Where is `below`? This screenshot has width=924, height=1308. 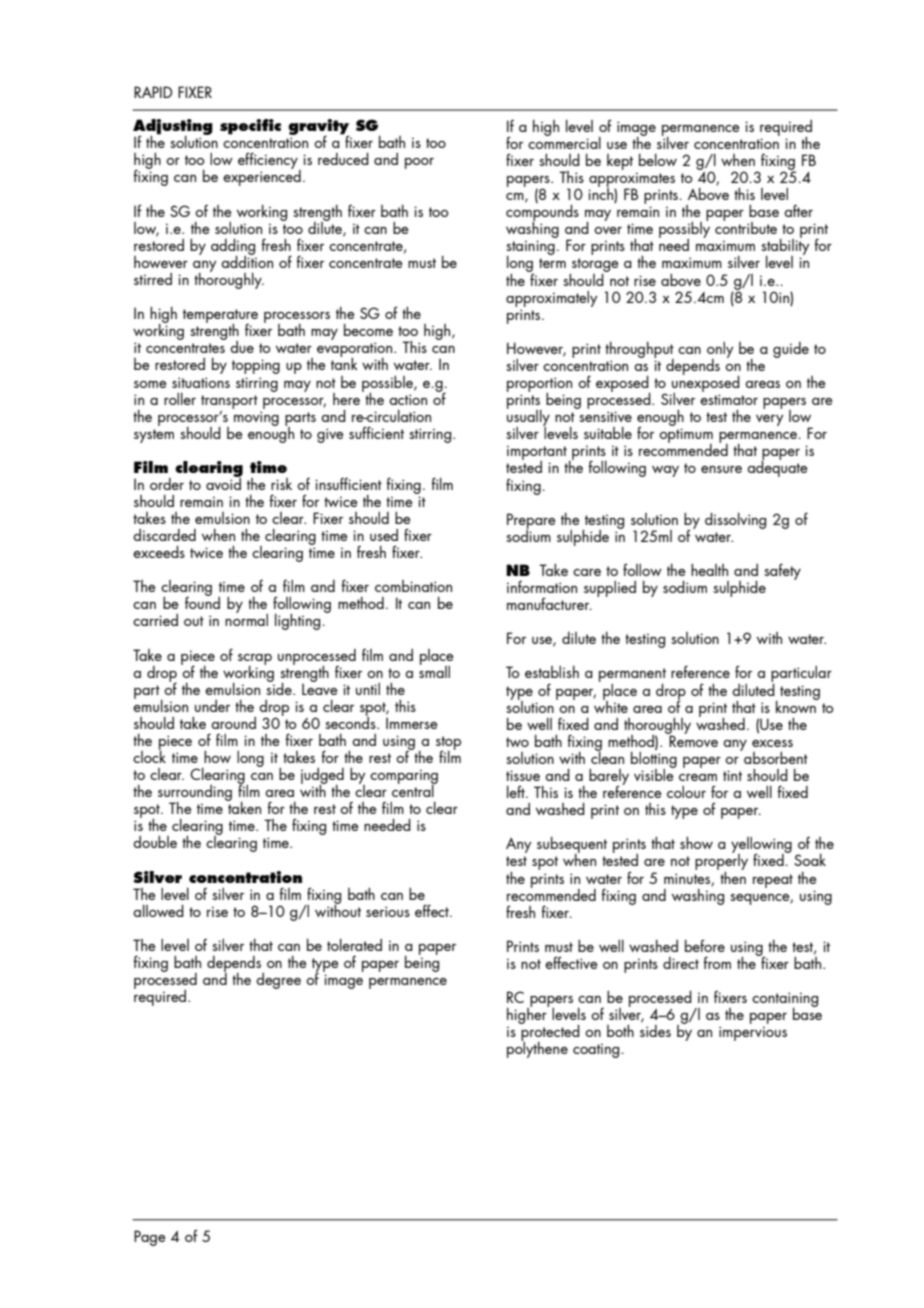 below is located at coordinates (658, 160).
